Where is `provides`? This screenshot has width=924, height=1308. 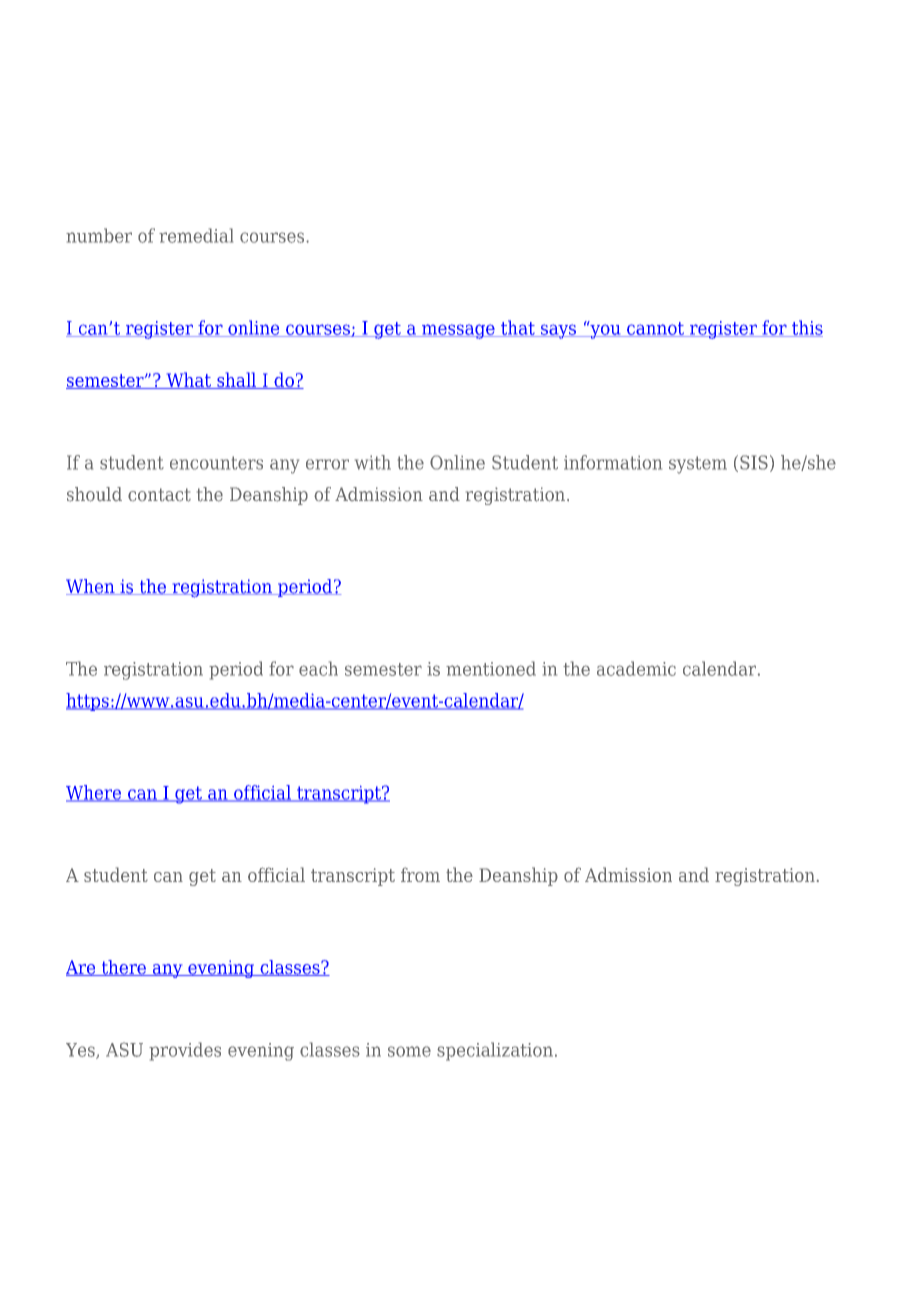 provides is located at coordinates (185, 1051).
